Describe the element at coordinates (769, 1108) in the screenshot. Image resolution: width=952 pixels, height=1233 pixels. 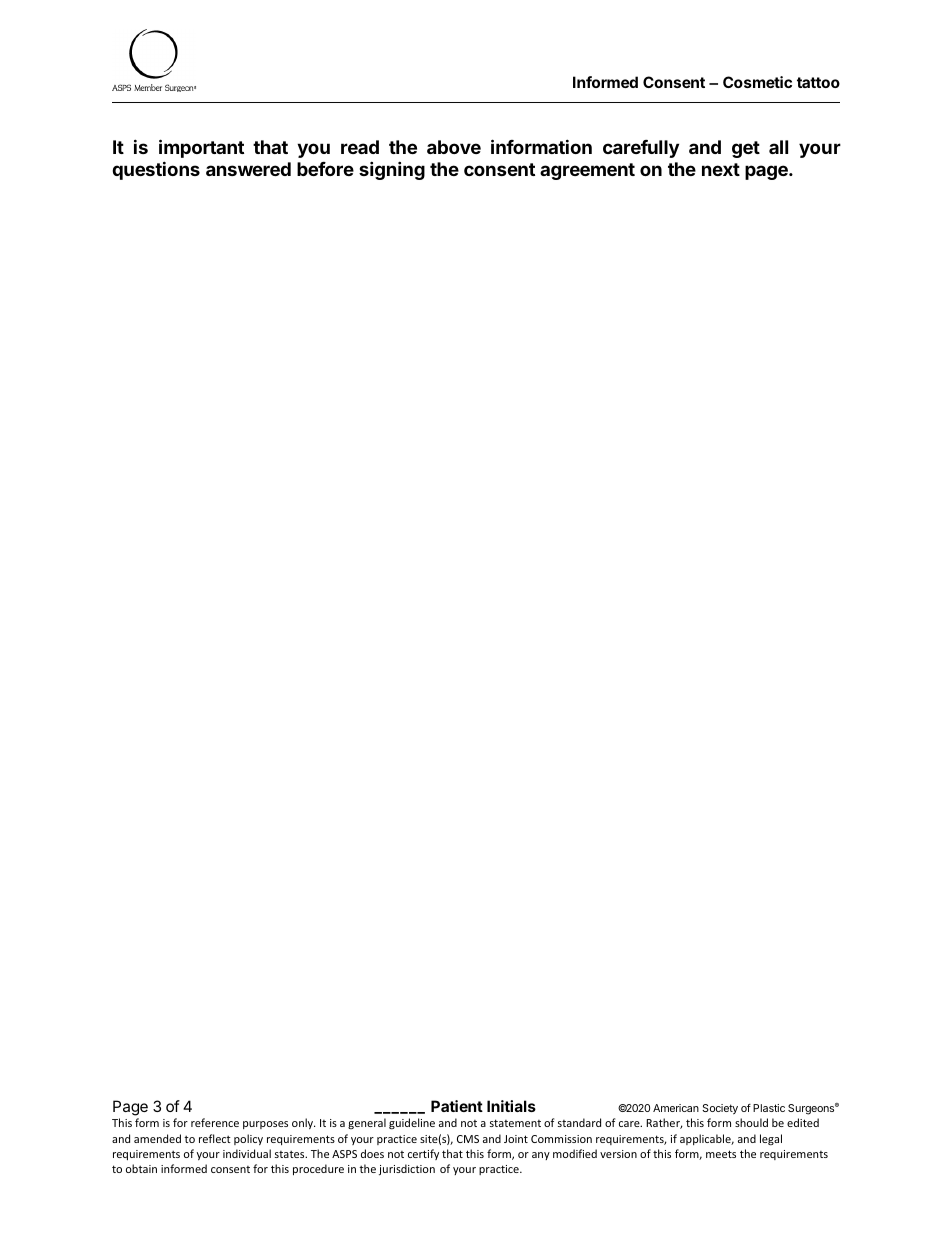
I see `Plastic` at that location.
